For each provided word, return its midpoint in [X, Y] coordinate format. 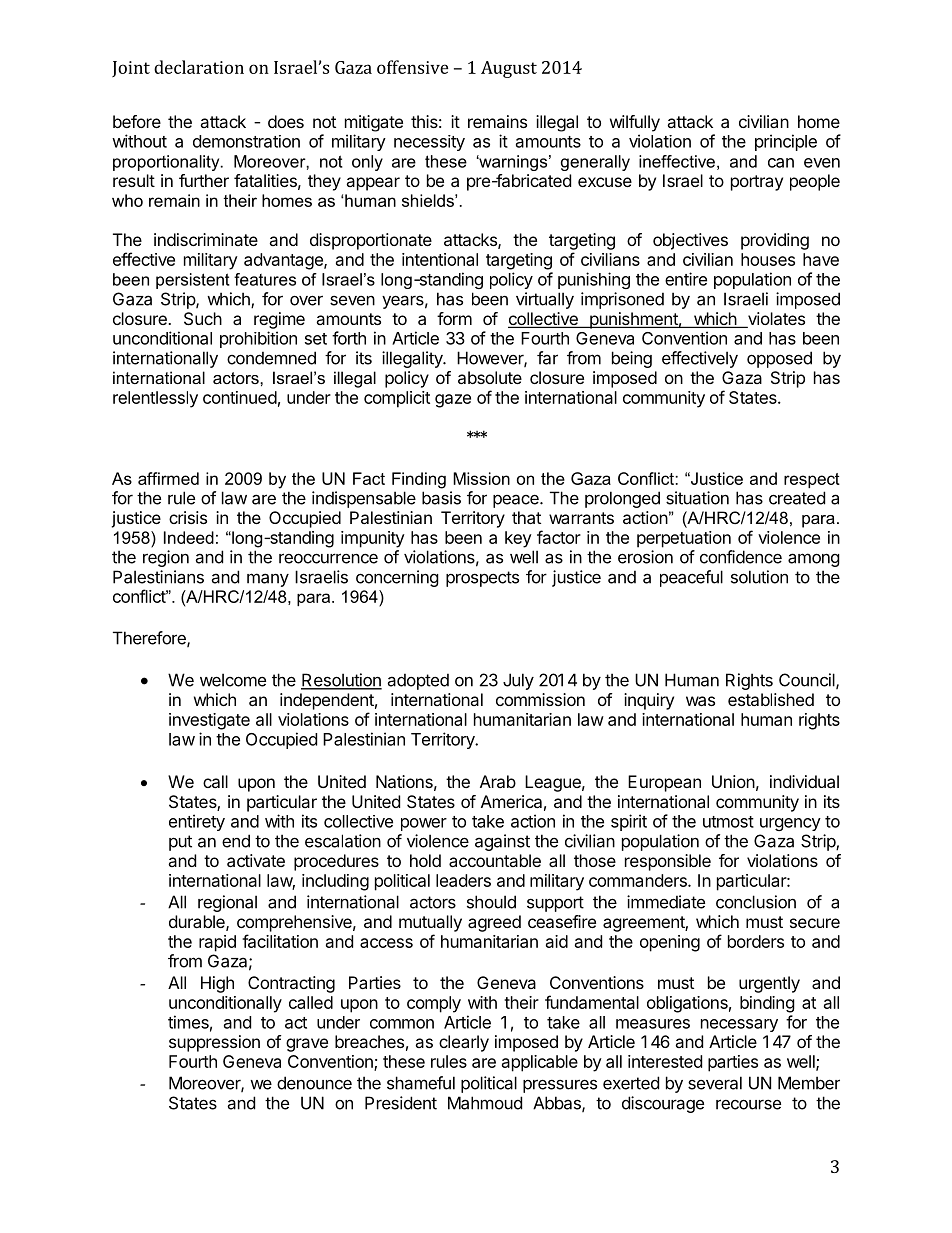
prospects [482, 579]
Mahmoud [485, 1103]
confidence [741, 557]
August [509, 69]
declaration [199, 67]
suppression [214, 1043]
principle [786, 142]
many [268, 580]
